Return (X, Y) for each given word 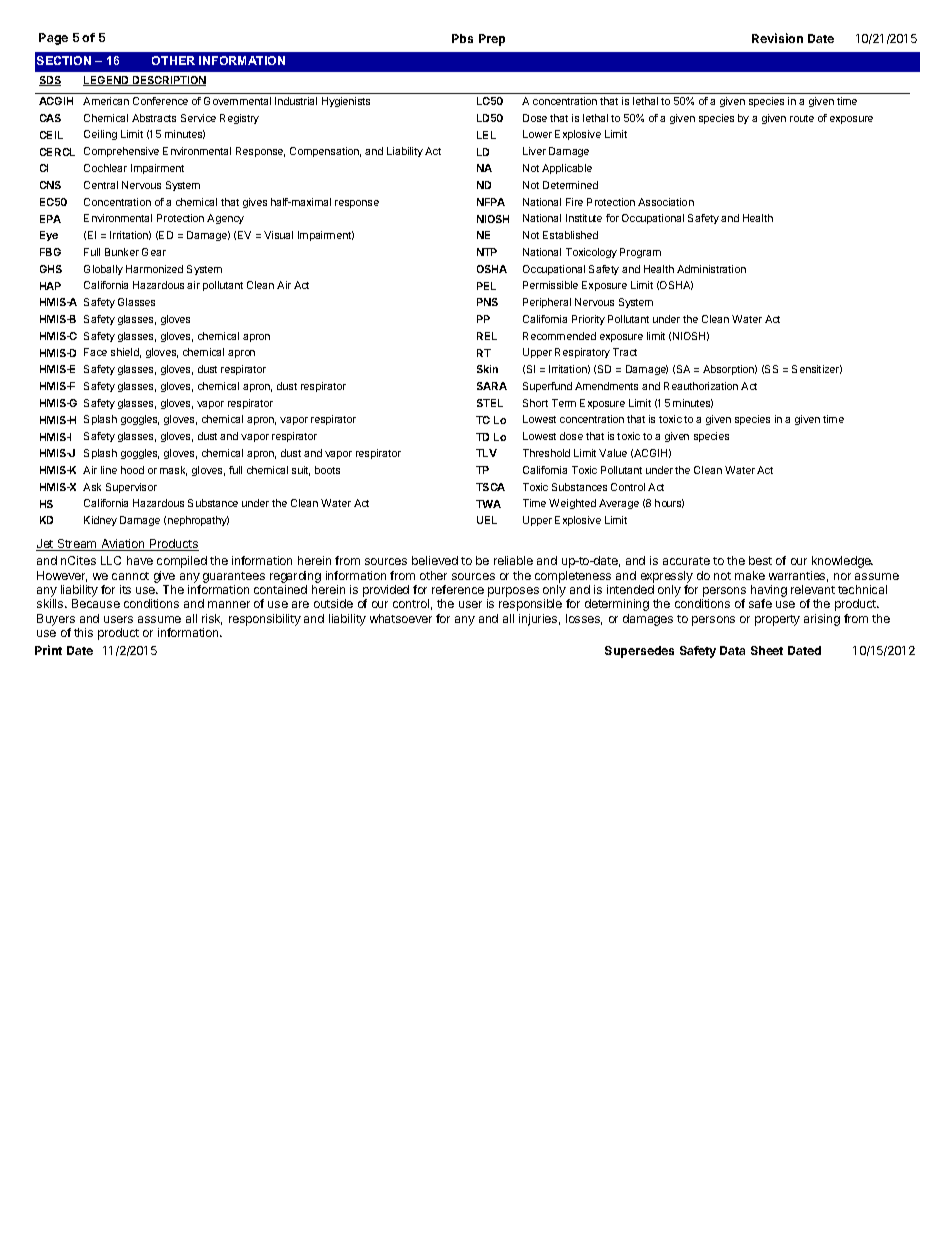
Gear (154, 252)
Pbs (462, 38)
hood (132, 470)
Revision (777, 38)
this (83, 632)
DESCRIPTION (168, 81)
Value (613, 453)
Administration (711, 269)
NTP (487, 252)
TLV (486, 453)
